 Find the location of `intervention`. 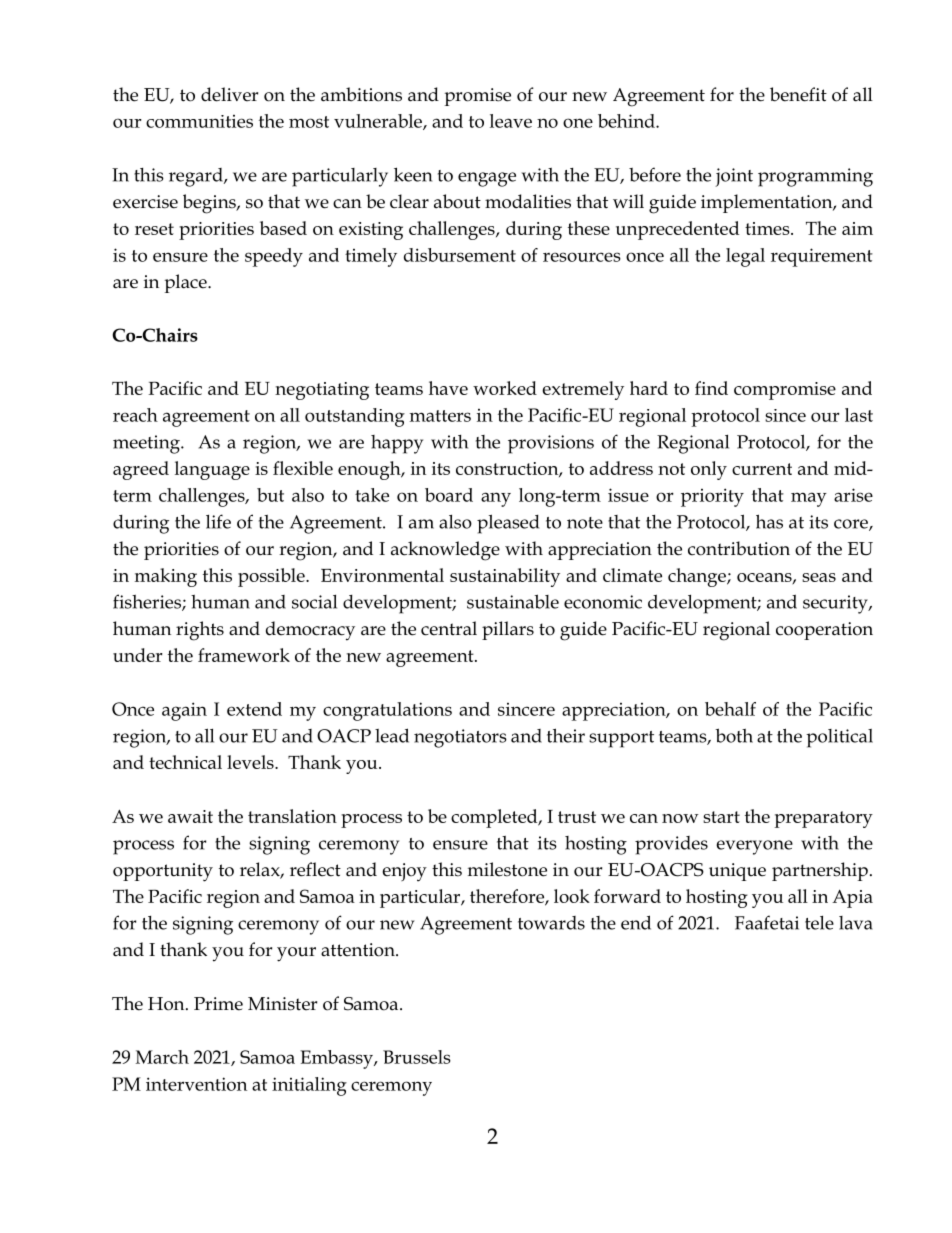

intervention is located at coordinates (196, 1084).
